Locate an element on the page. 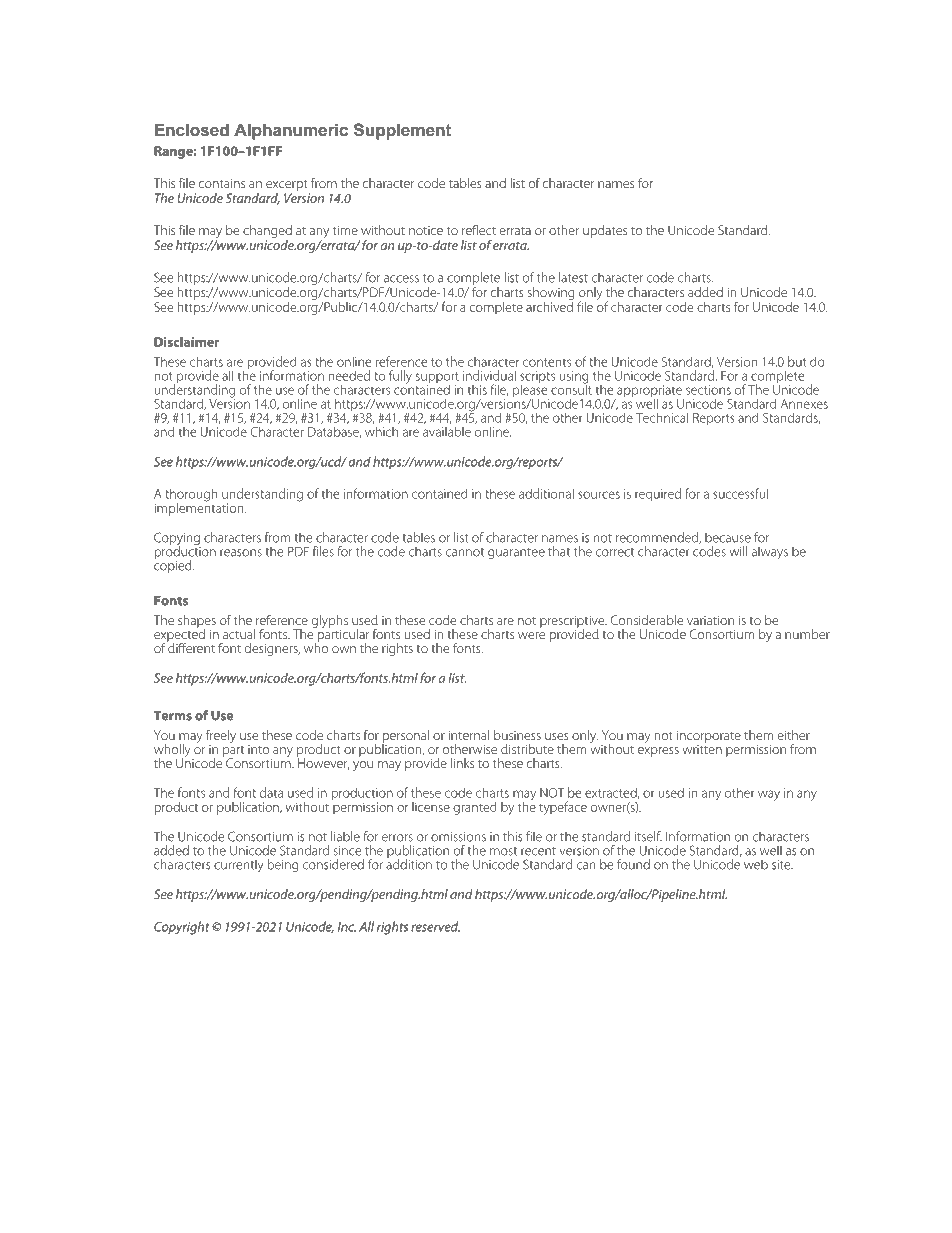 This image has width=952, height=1233. Alphanumeric is located at coordinates (291, 131).
